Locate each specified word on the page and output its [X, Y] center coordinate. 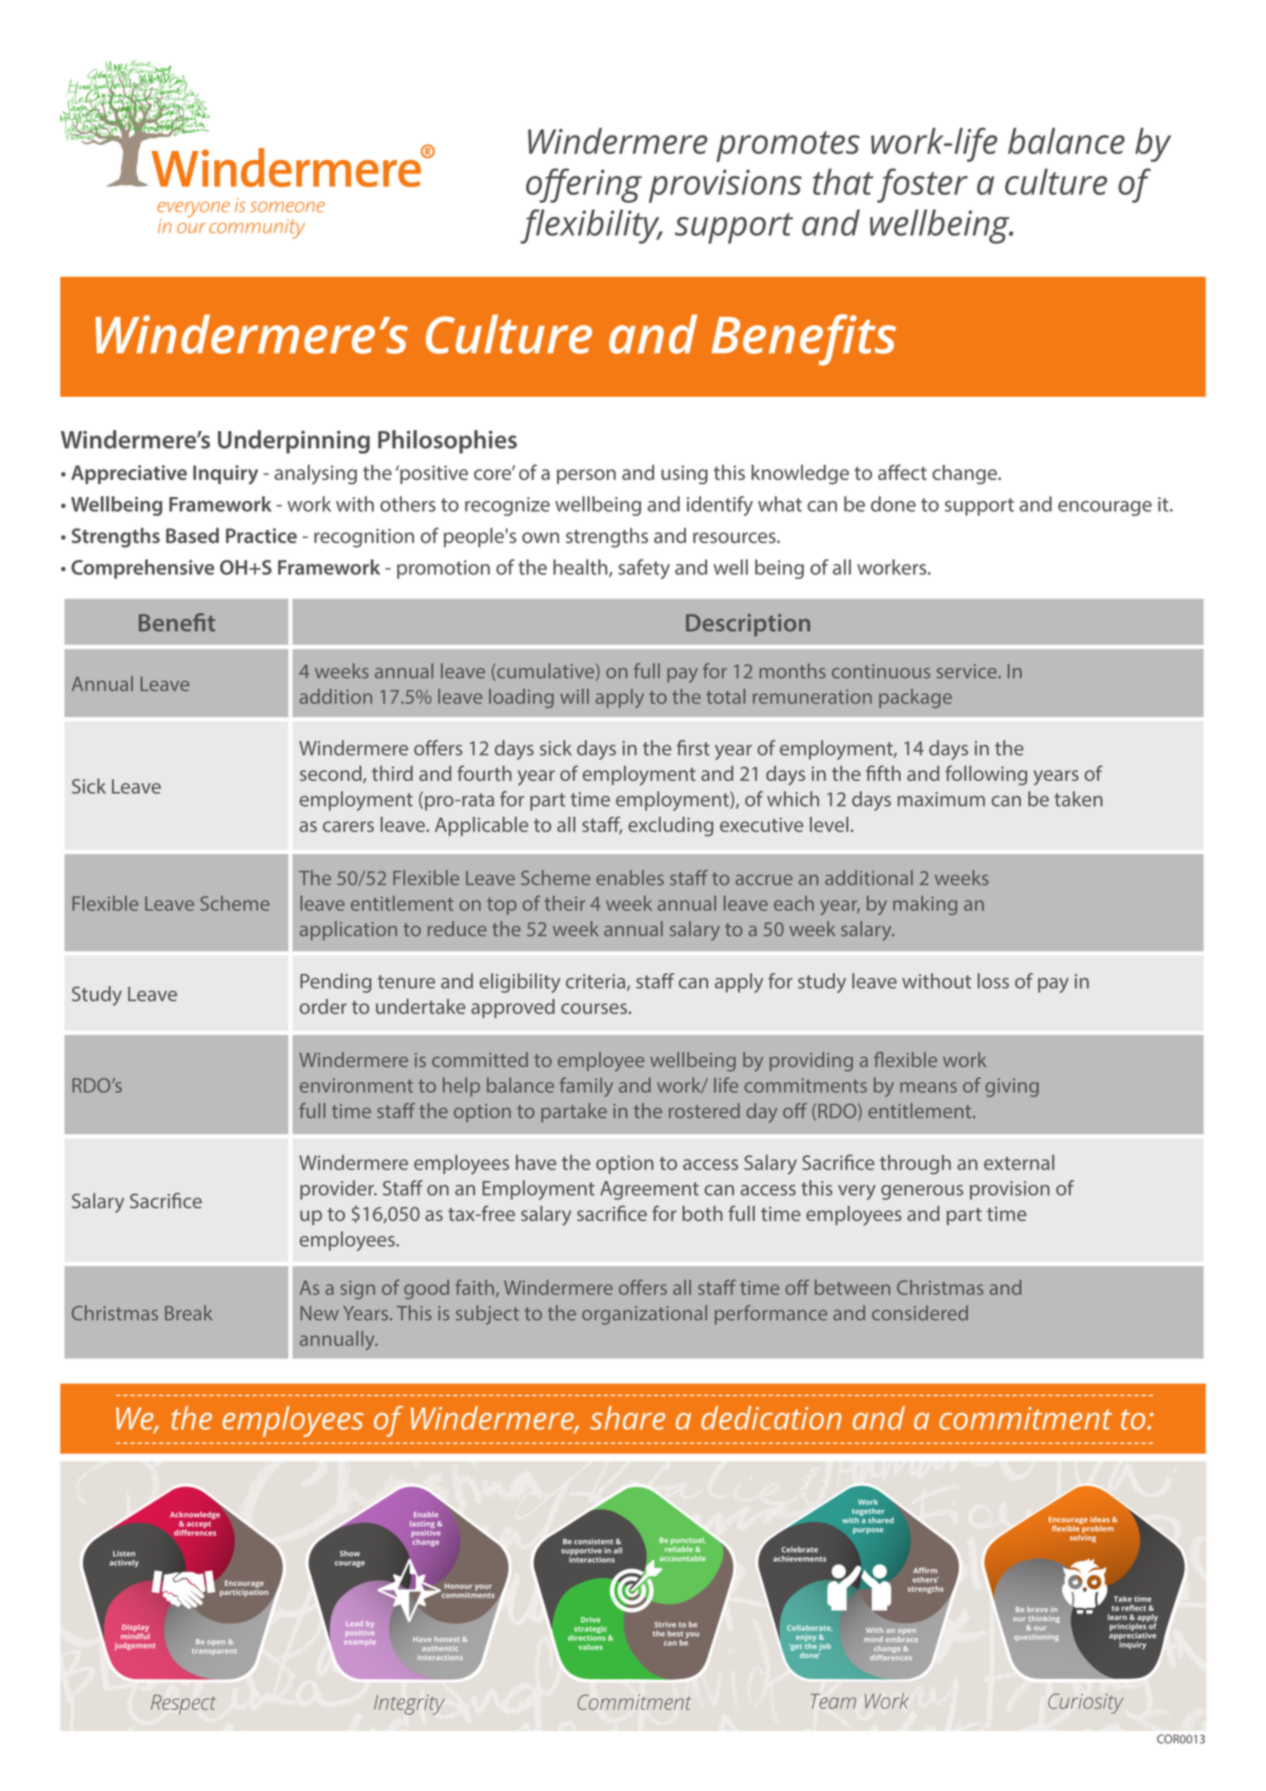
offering [584, 185]
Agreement [649, 1190]
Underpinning [294, 442]
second [332, 774]
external [1019, 1162]
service [968, 671]
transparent [214, 1652]
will [574, 696]
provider [338, 1190]
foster [922, 185]
